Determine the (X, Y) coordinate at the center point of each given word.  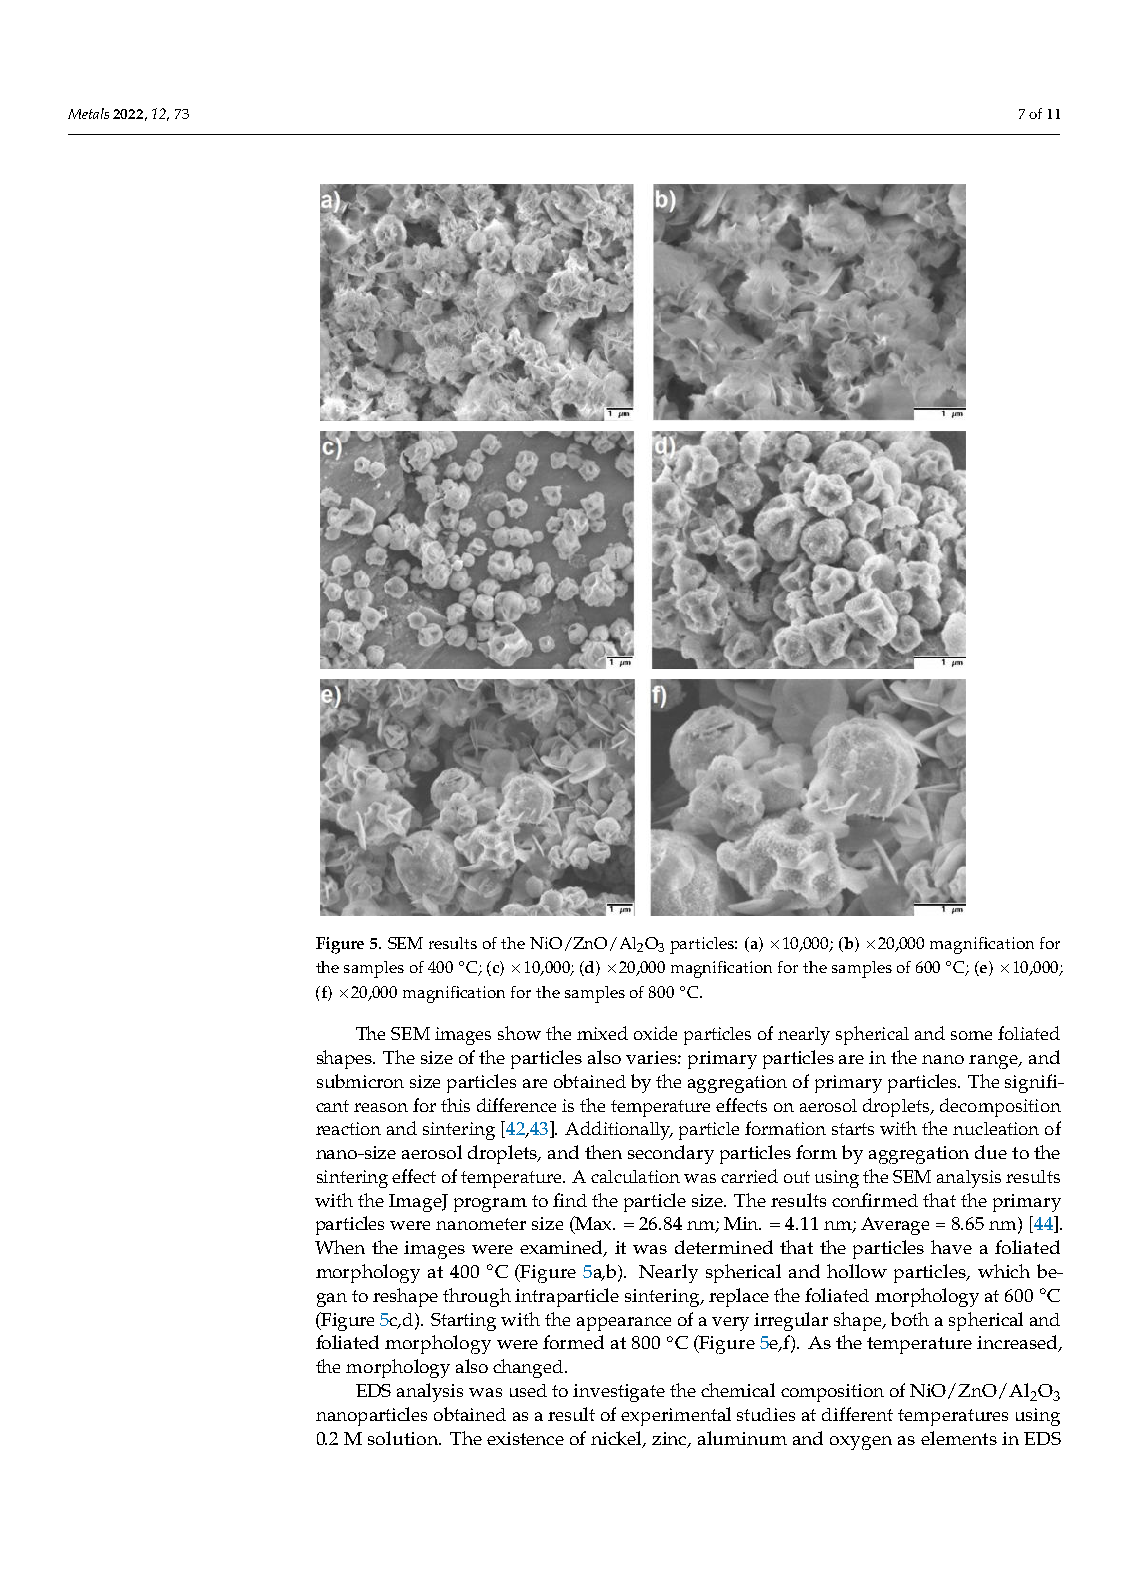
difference (516, 1105)
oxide (655, 1033)
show (519, 1033)
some (971, 1035)
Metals (88, 113)
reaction (348, 1128)
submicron (360, 1081)
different (857, 1414)
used (528, 1390)
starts (853, 1129)
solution (404, 1438)
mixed (602, 1033)
